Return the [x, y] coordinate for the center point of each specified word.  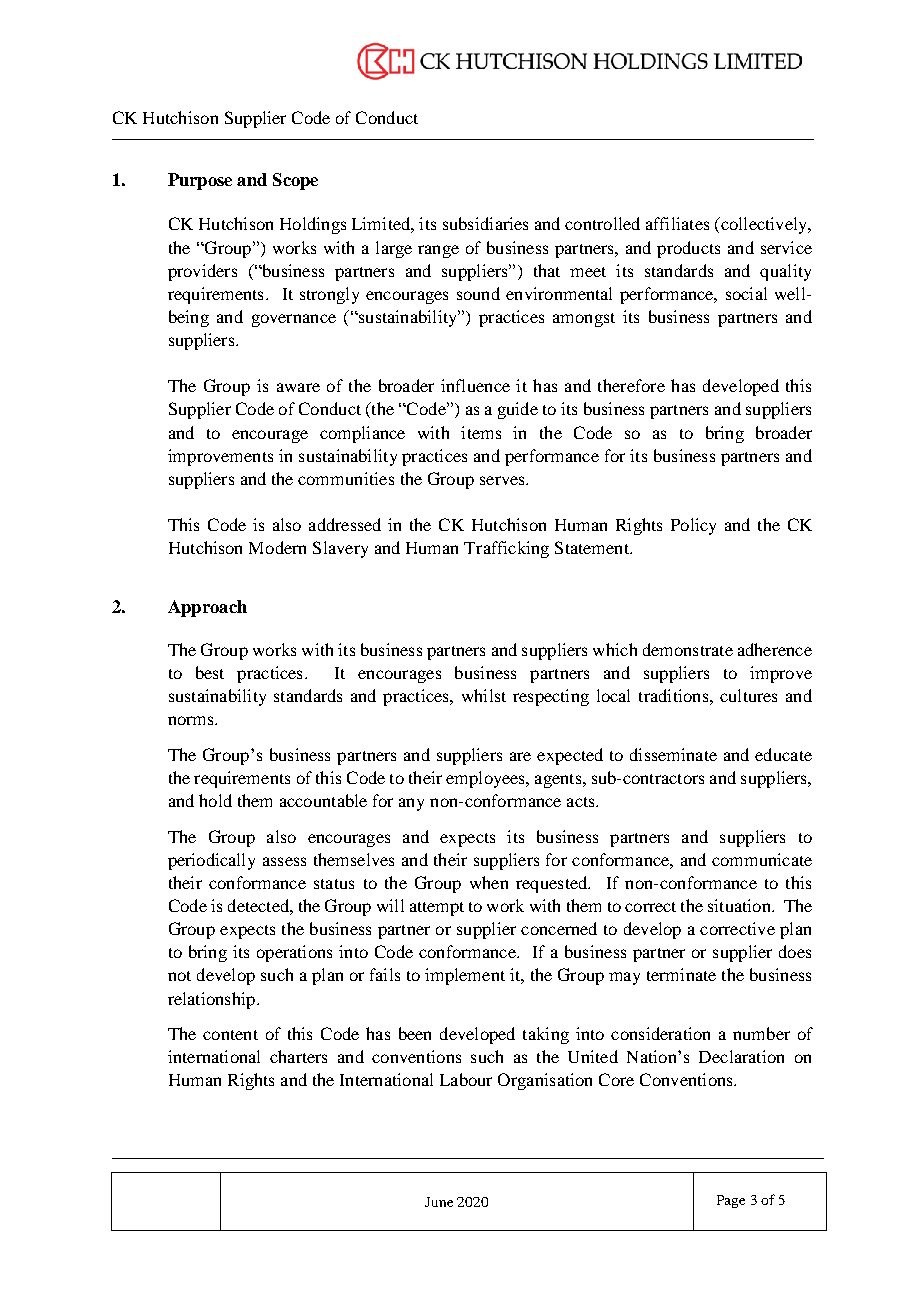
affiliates [677, 223]
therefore [631, 385]
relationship [211, 1000]
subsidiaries [485, 223]
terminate [681, 974]
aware [298, 387]
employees [486, 779]
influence [475, 385]
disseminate [673, 754]
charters [298, 1056]
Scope [295, 181]
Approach [207, 608]
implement [465, 976]
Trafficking [506, 549]
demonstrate [688, 649]
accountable [323, 800]
